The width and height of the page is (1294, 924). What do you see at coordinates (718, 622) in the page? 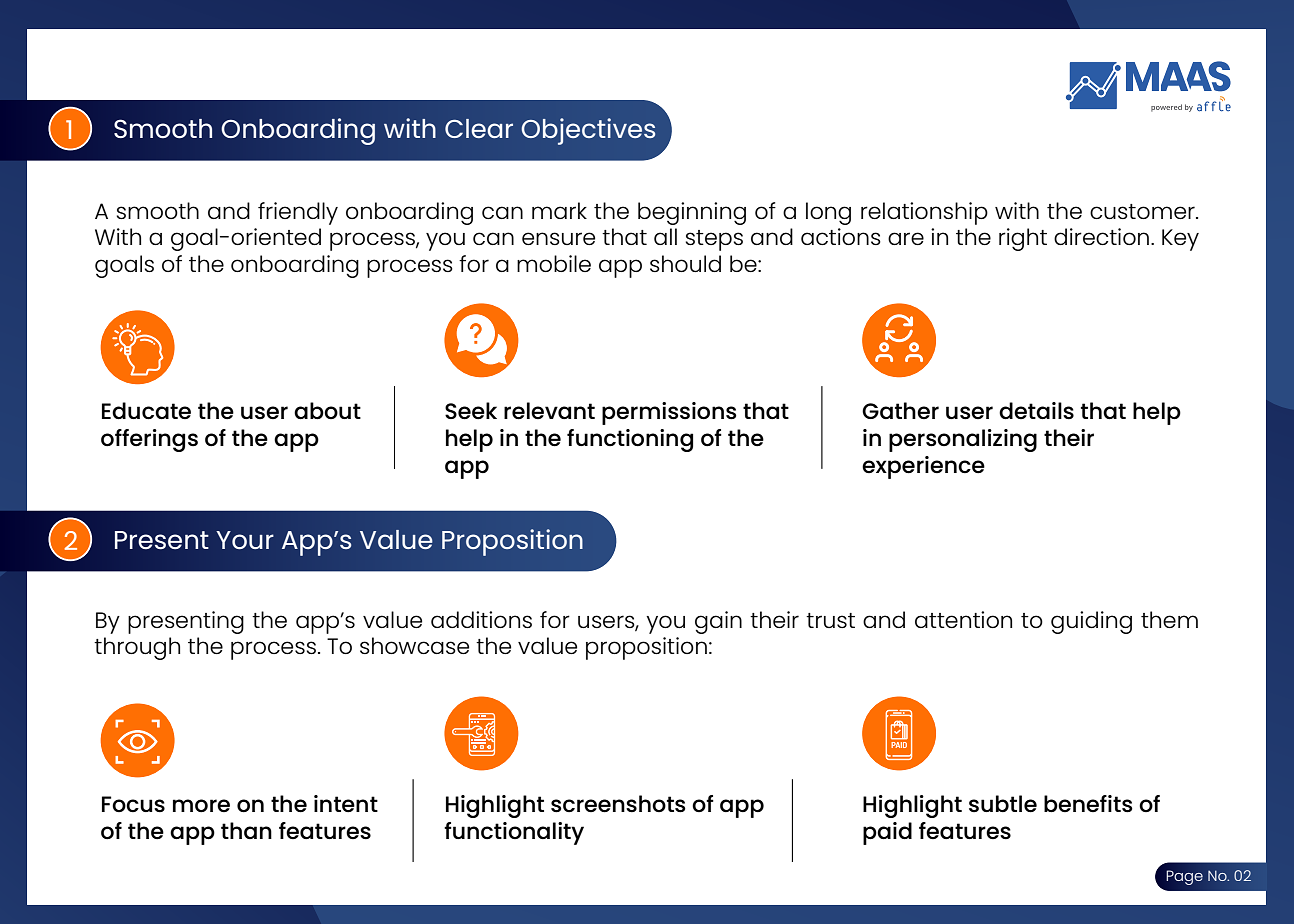
I see `gain` at bounding box center [718, 622].
